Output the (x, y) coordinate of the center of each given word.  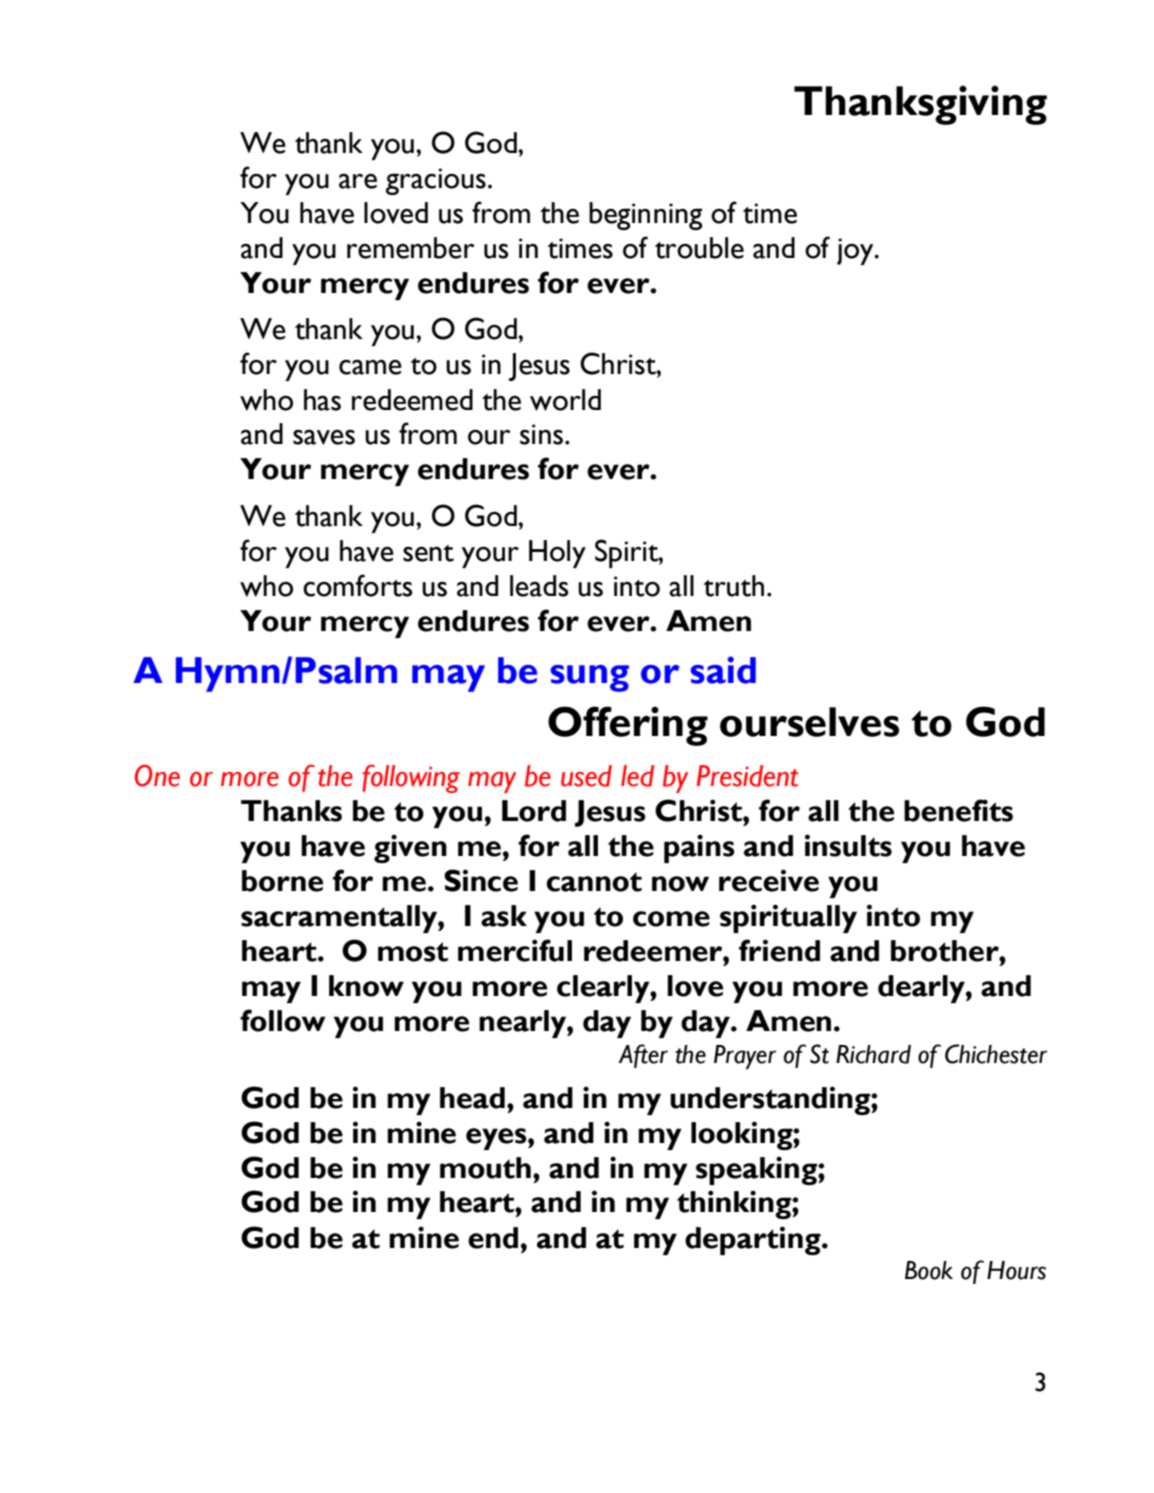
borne (282, 881)
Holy (557, 554)
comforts (358, 585)
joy (856, 251)
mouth (485, 1168)
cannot (594, 882)
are (358, 181)
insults (848, 845)
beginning (646, 216)
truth (733, 586)
